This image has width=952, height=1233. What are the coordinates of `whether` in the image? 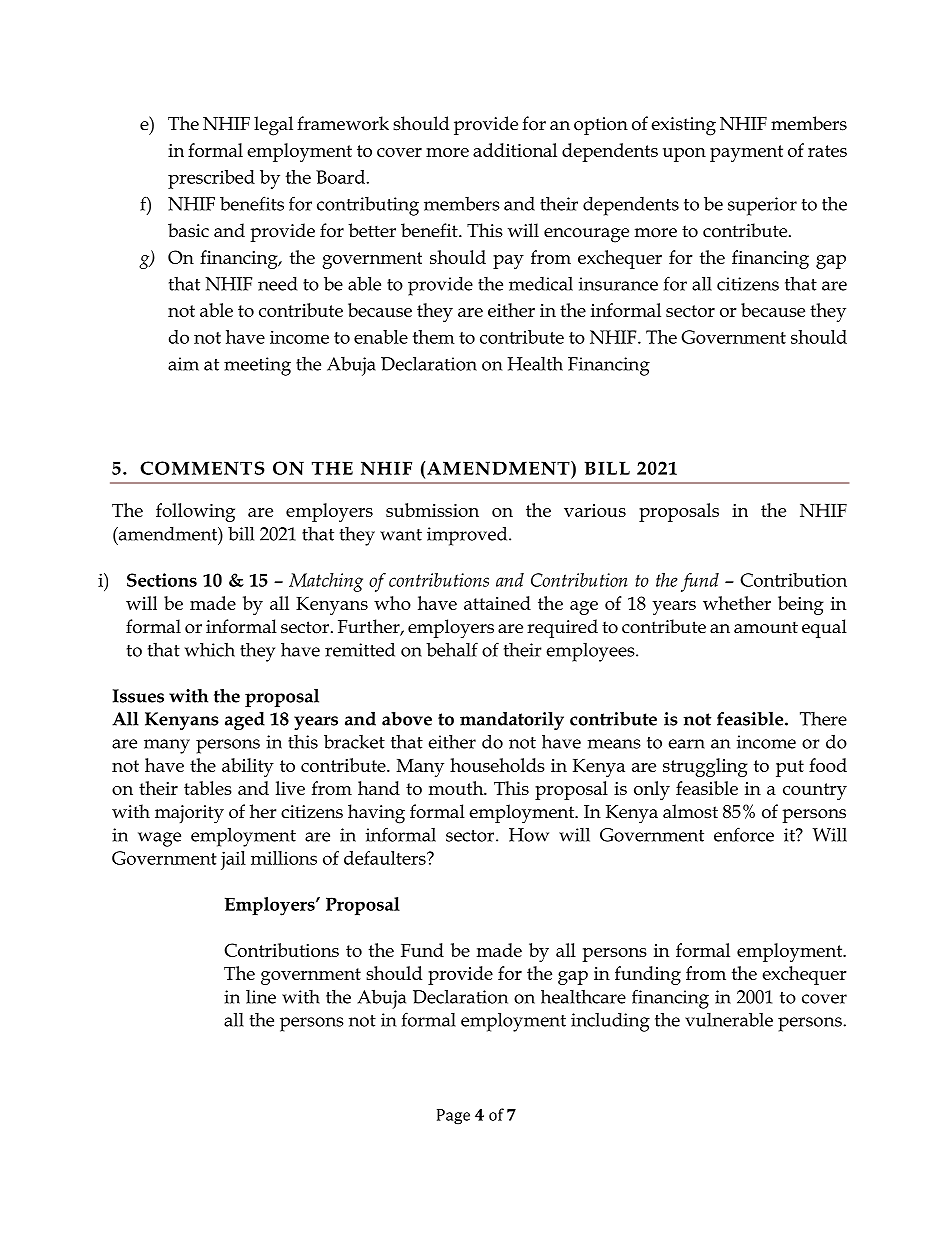 It's located at (737, 603).
